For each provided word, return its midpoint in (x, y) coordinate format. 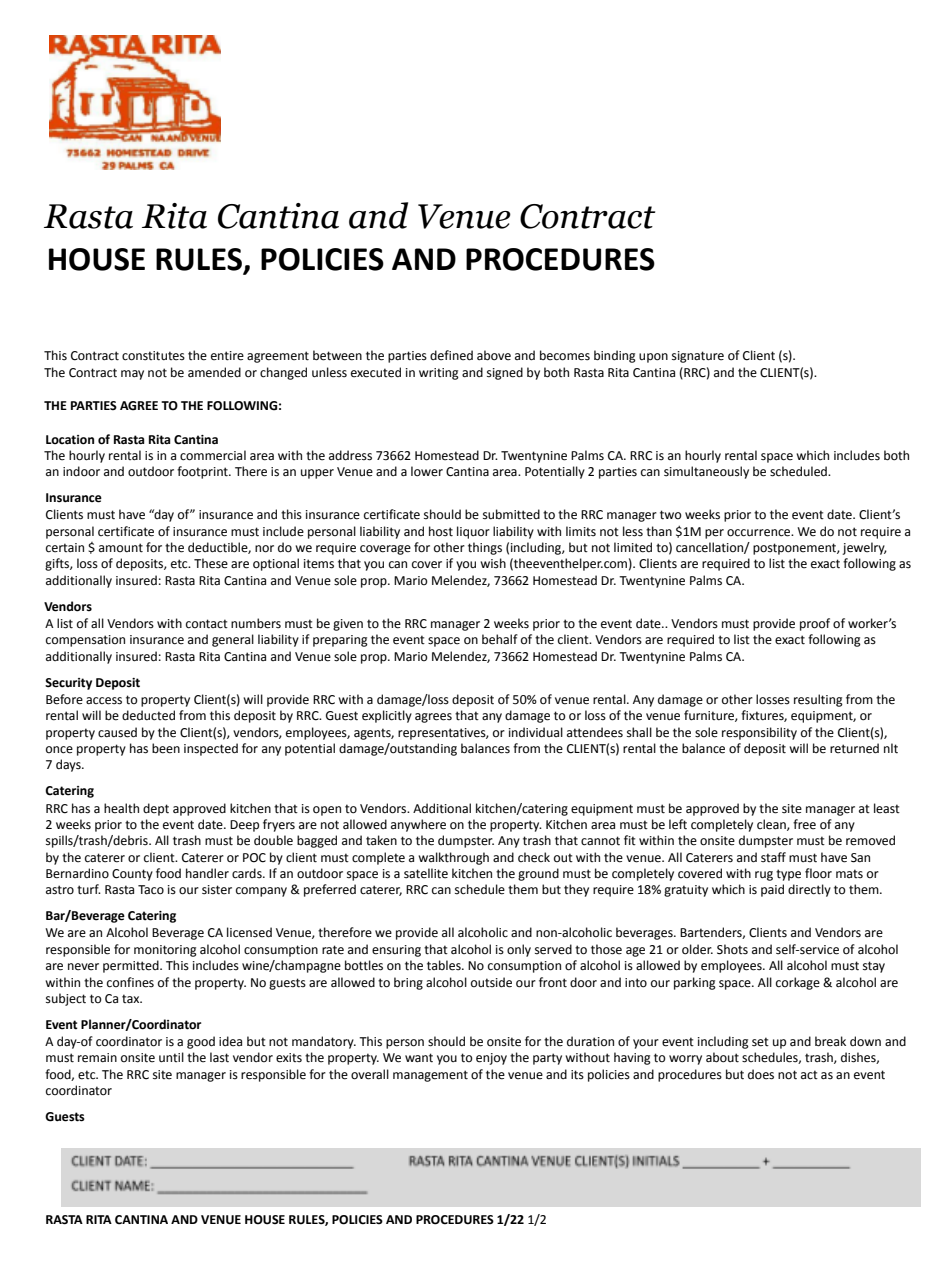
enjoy (491, 1059)
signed (505, 373)
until (171, 1057)
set (760, 1042)
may (132, 375)
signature (698, 357)
